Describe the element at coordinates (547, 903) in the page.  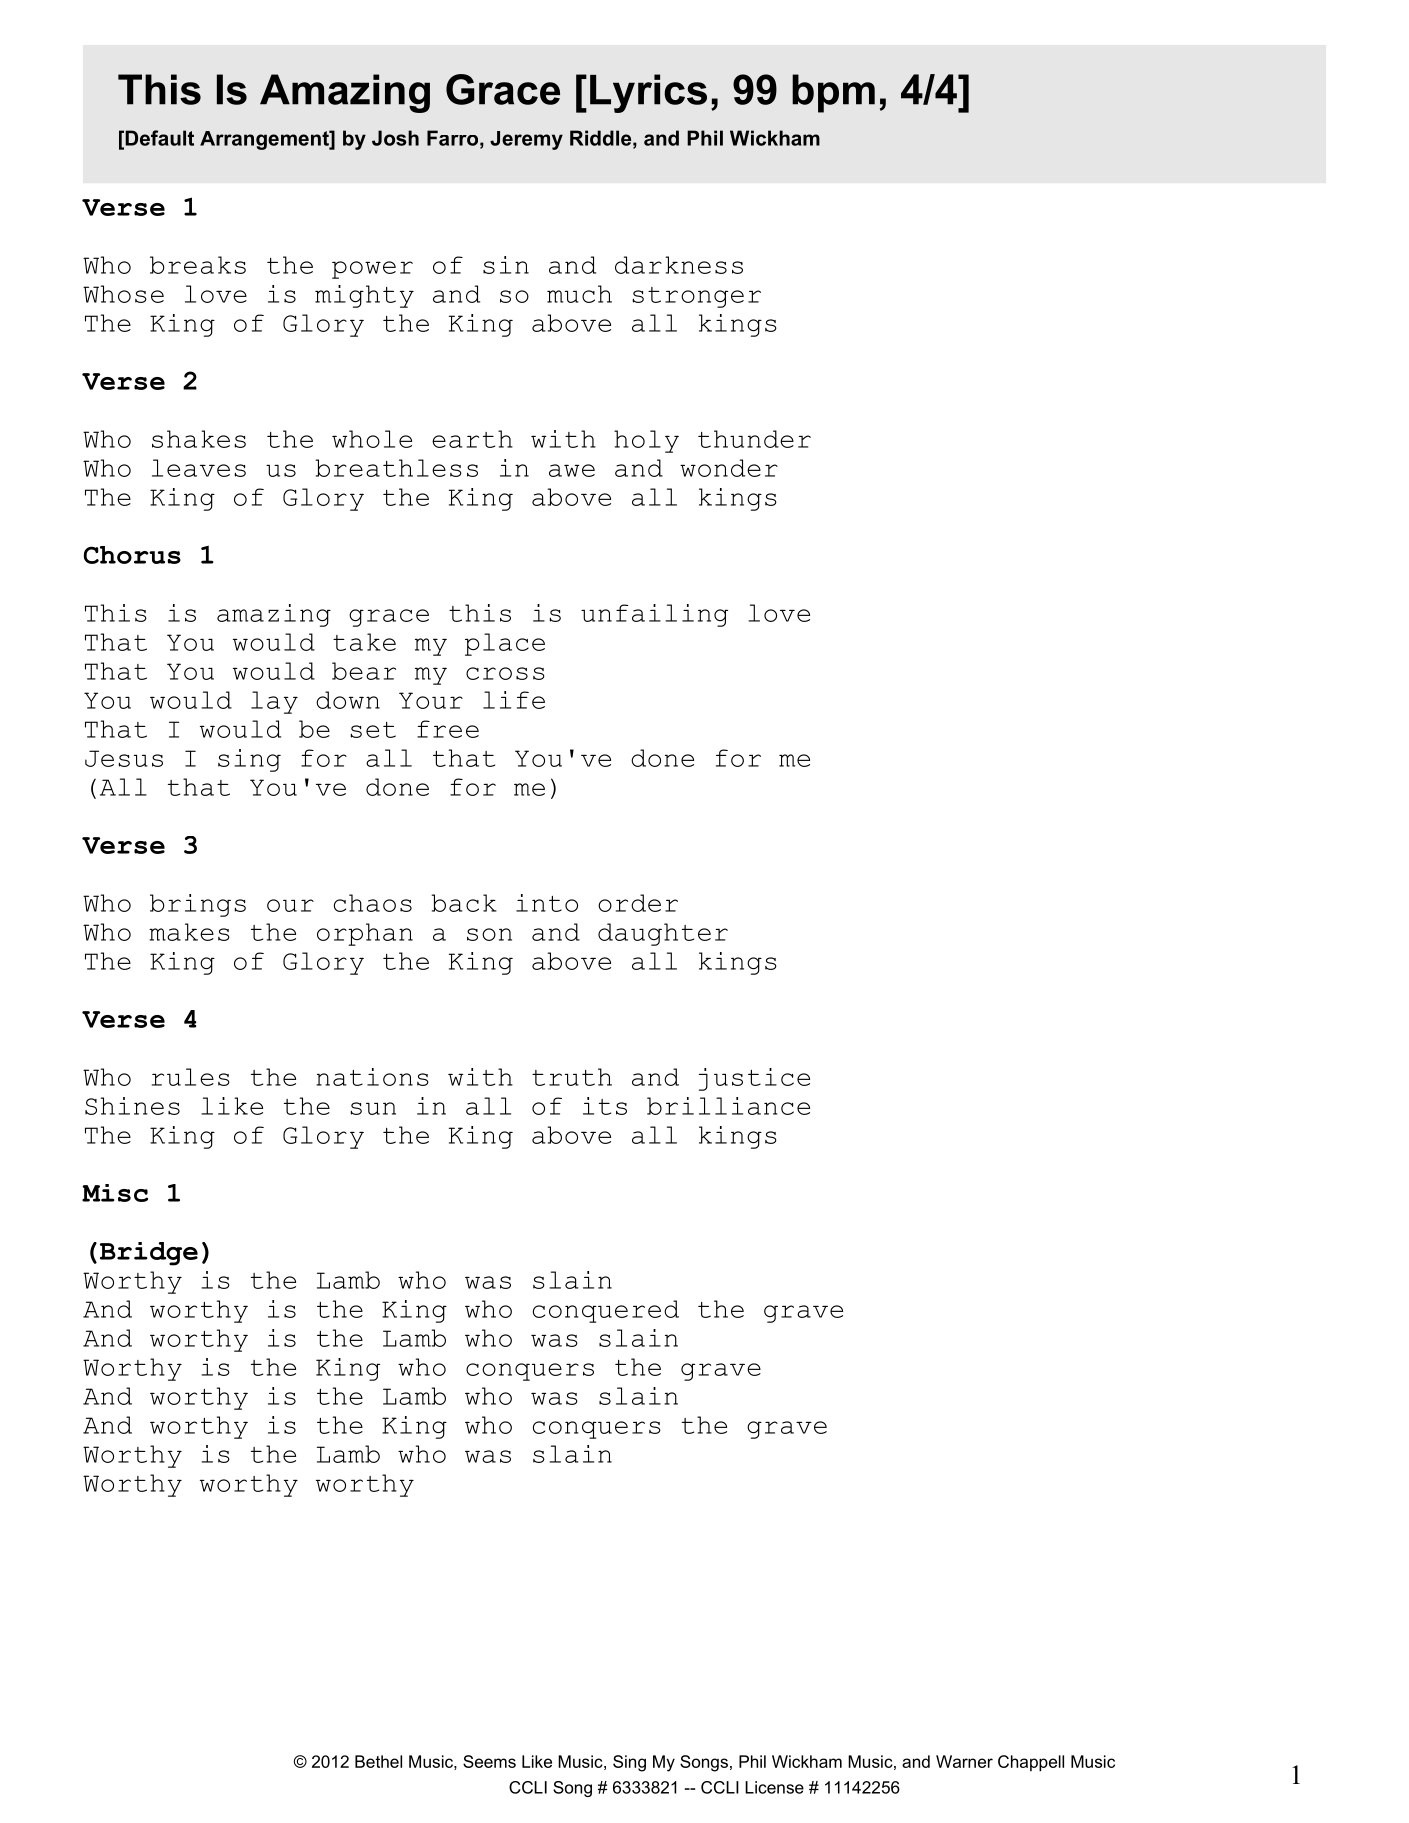
I see `into` at that location.
